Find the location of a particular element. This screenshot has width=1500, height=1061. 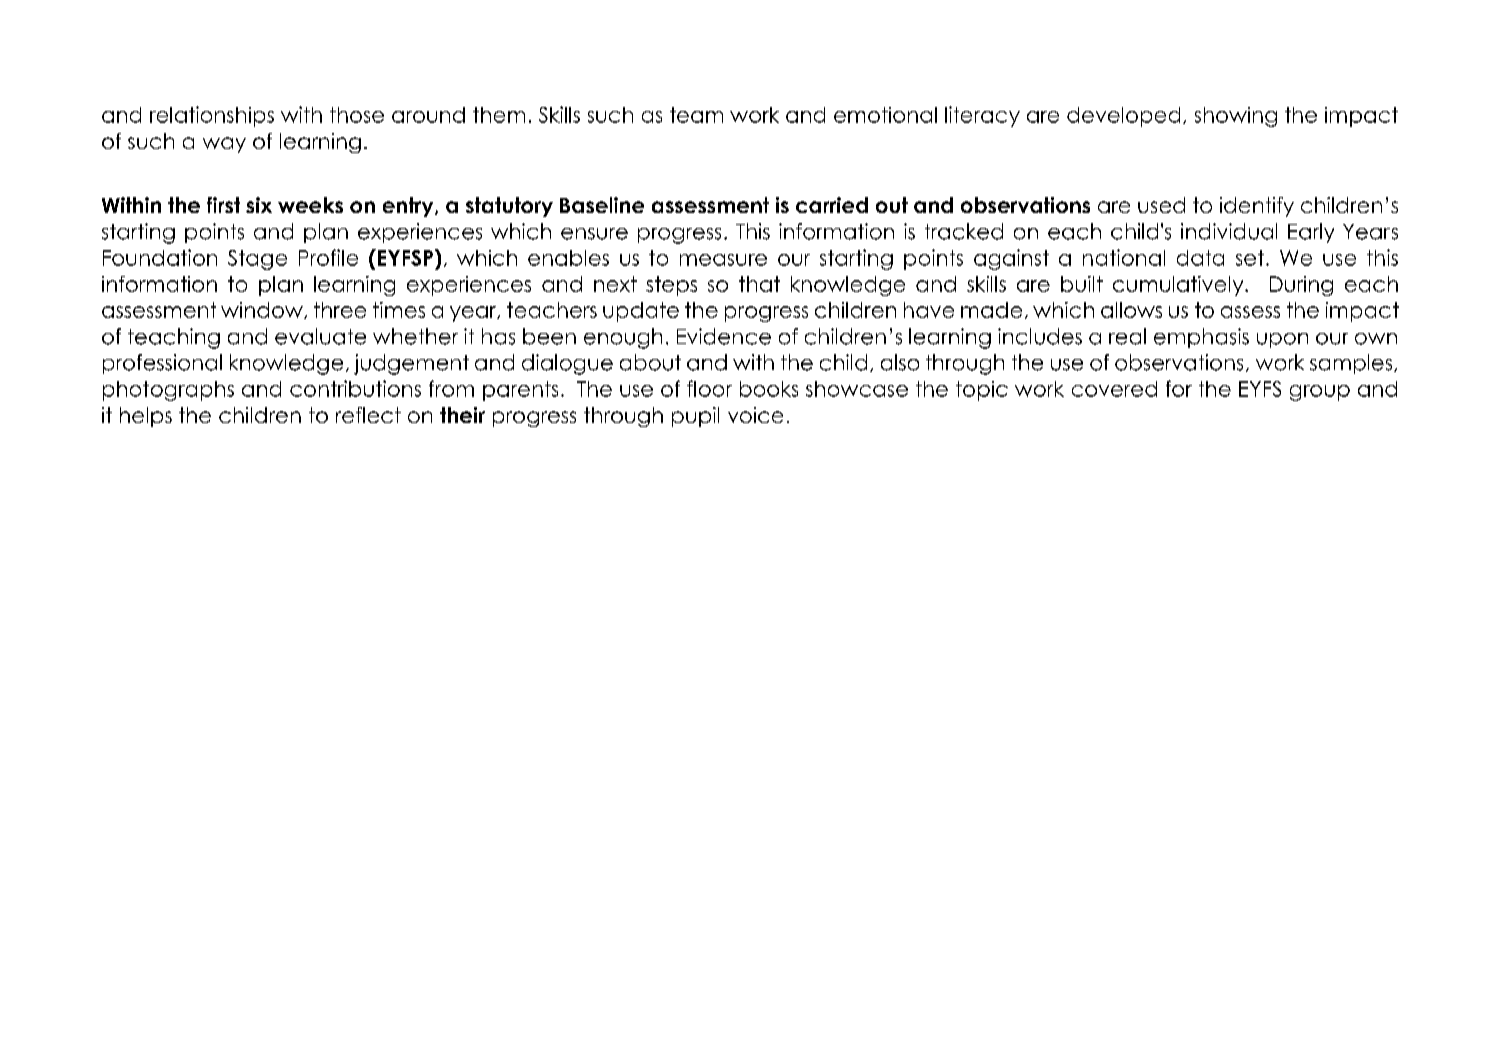

showing is located at coordinates (1236, 117).
